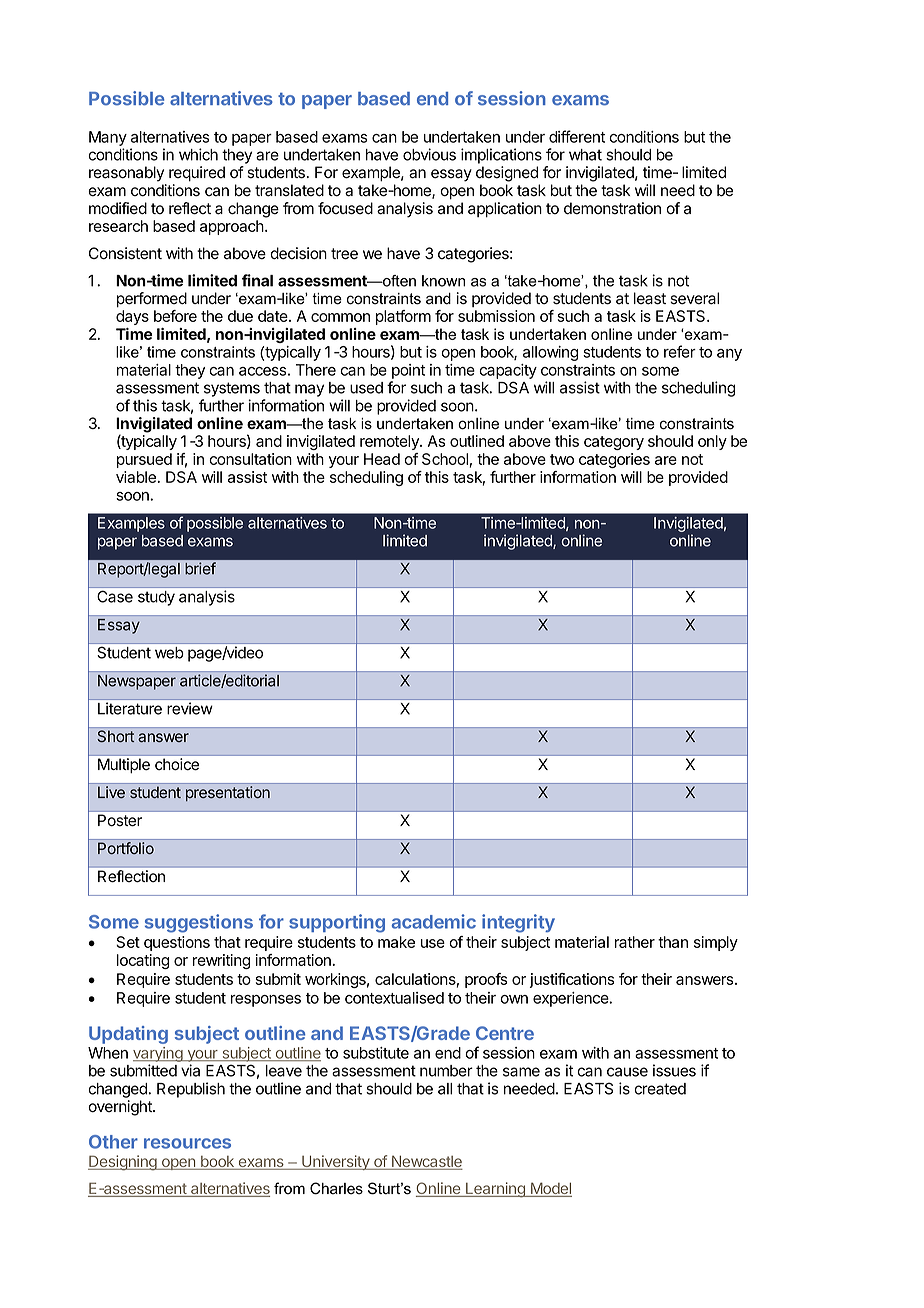  I want to click on resources, so click(187, 1143).
